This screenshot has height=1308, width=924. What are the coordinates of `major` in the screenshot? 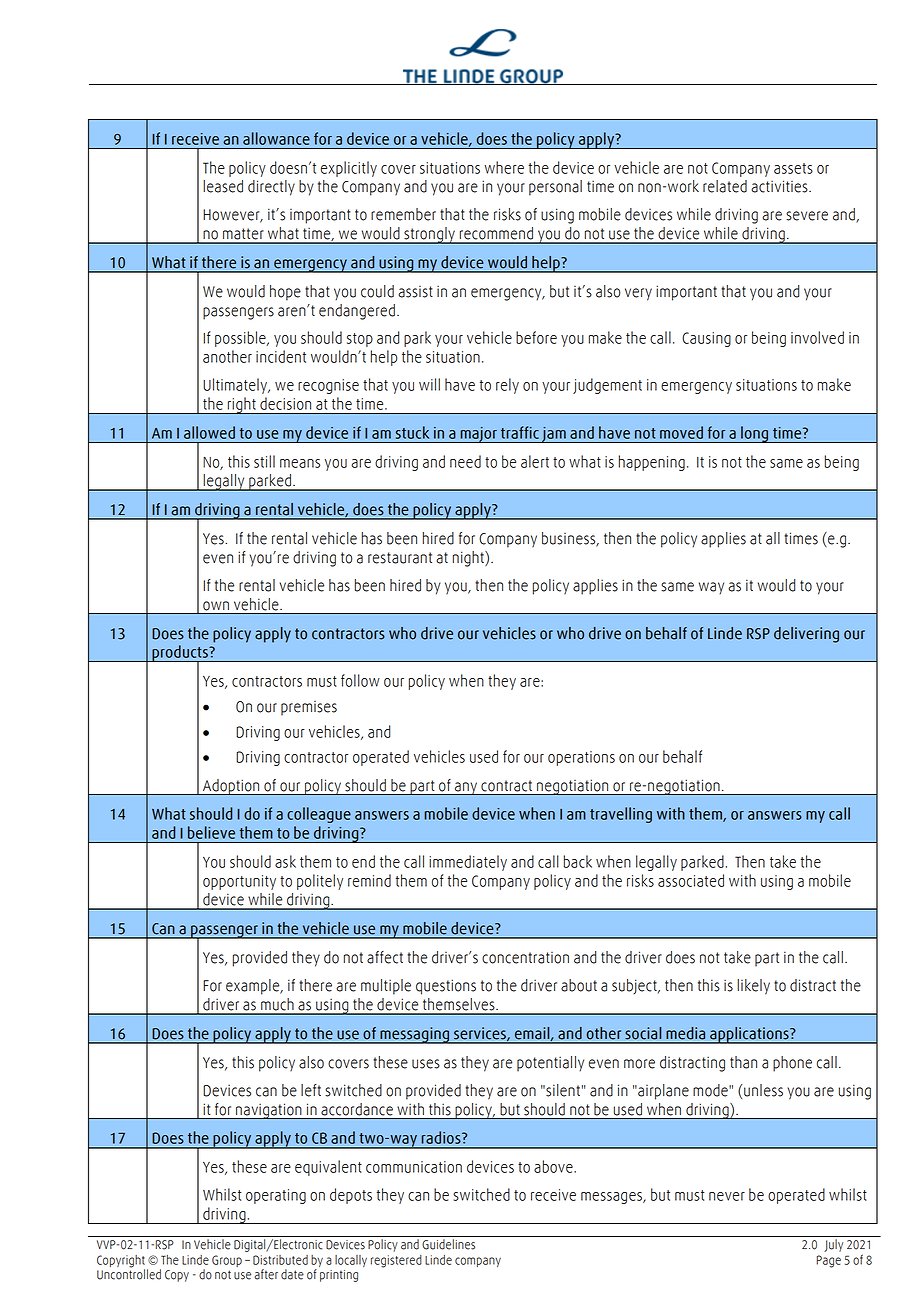 It's located at (478, 434).
